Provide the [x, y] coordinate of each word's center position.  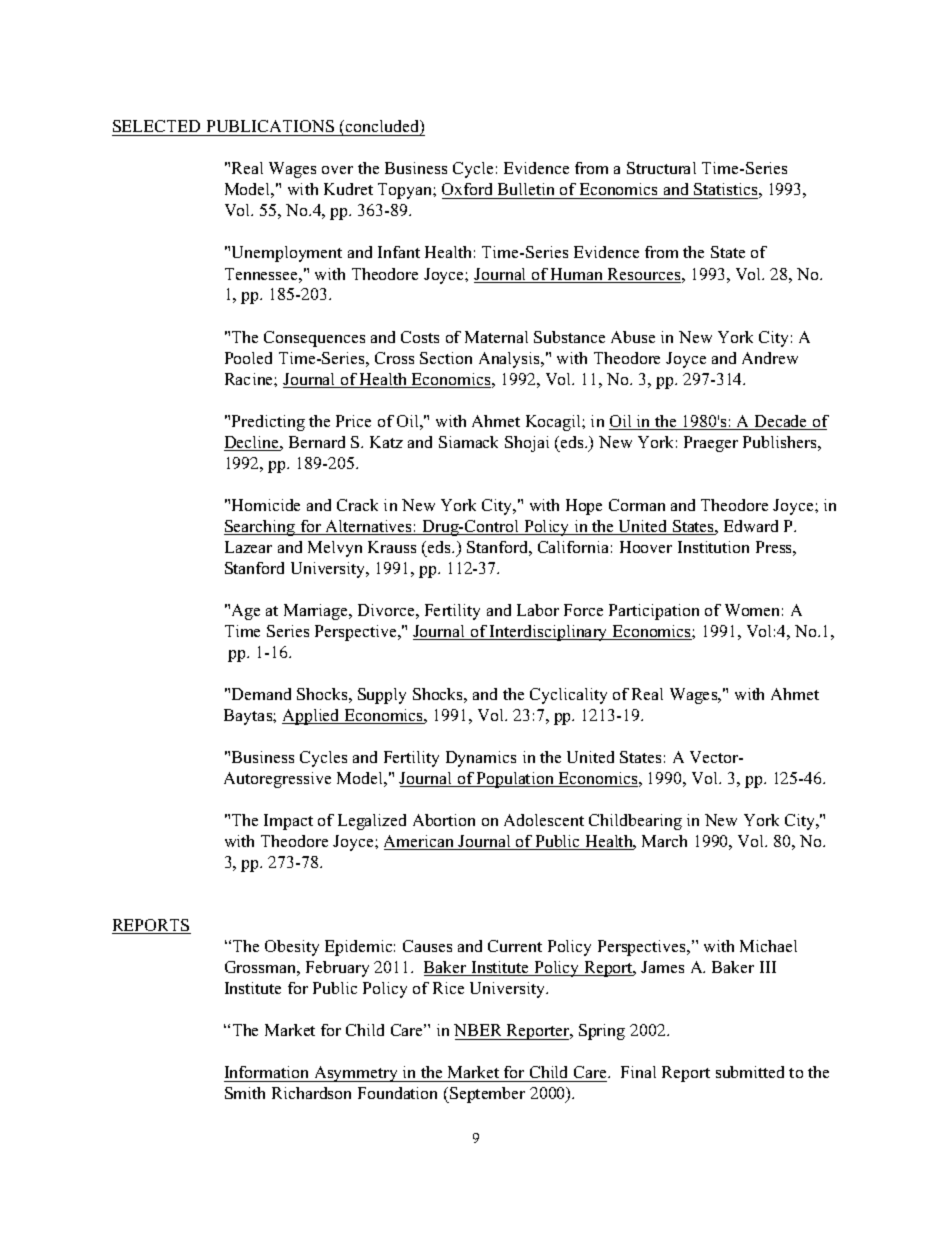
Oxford [469, 191]
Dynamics [481, 759]
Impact [288, 822]
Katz [386, 442]
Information [266, 1072]
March [664, 841]
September [486, 1095]
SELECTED [157, 128]
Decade [781, 422]
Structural [661, 168]
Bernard [317, 442]
